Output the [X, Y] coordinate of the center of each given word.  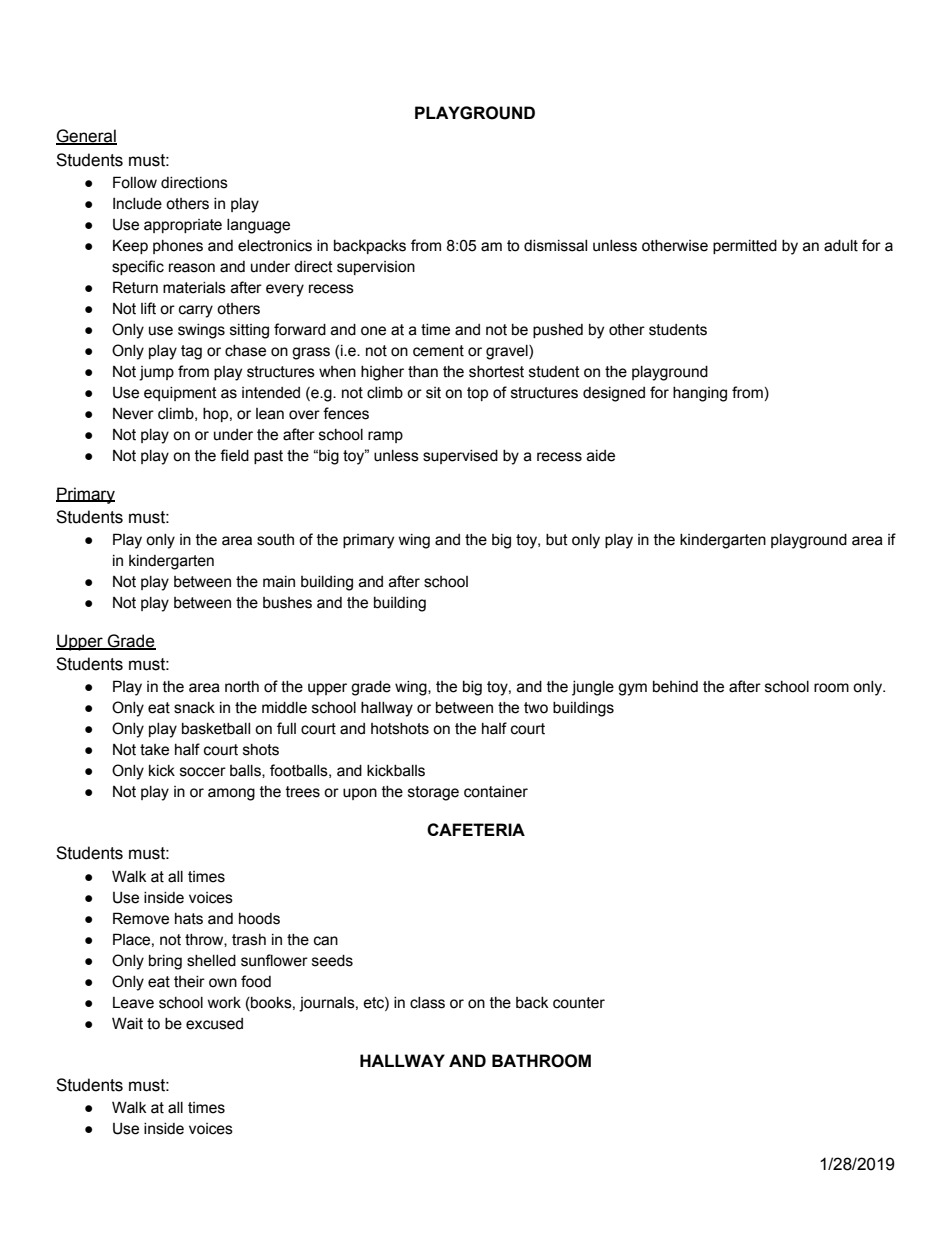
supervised [460, 457]
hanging [700, 394]
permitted [745, 247]
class [427, 1003]
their [189, 982]
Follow [135, 182]
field [234, 455]
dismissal [555, 246]
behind [675, 687]
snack [194, 708]
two [536, 708]
